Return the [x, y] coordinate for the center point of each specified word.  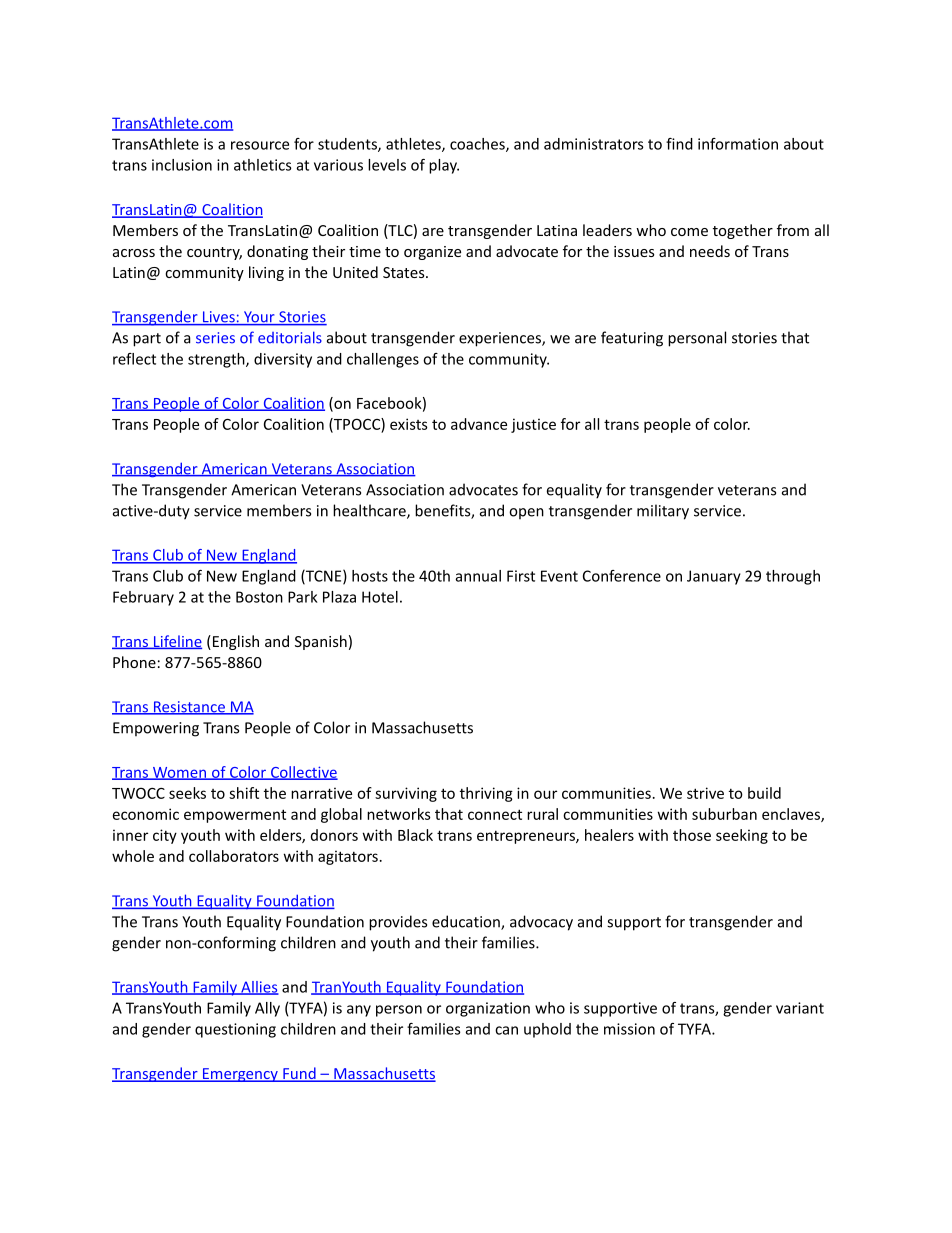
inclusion [182, 165]
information [738, 144]
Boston [259, 597]
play [444, 166]
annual [478, 576]
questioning [235, 1030]
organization [488, 1009]
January [714, 577]
